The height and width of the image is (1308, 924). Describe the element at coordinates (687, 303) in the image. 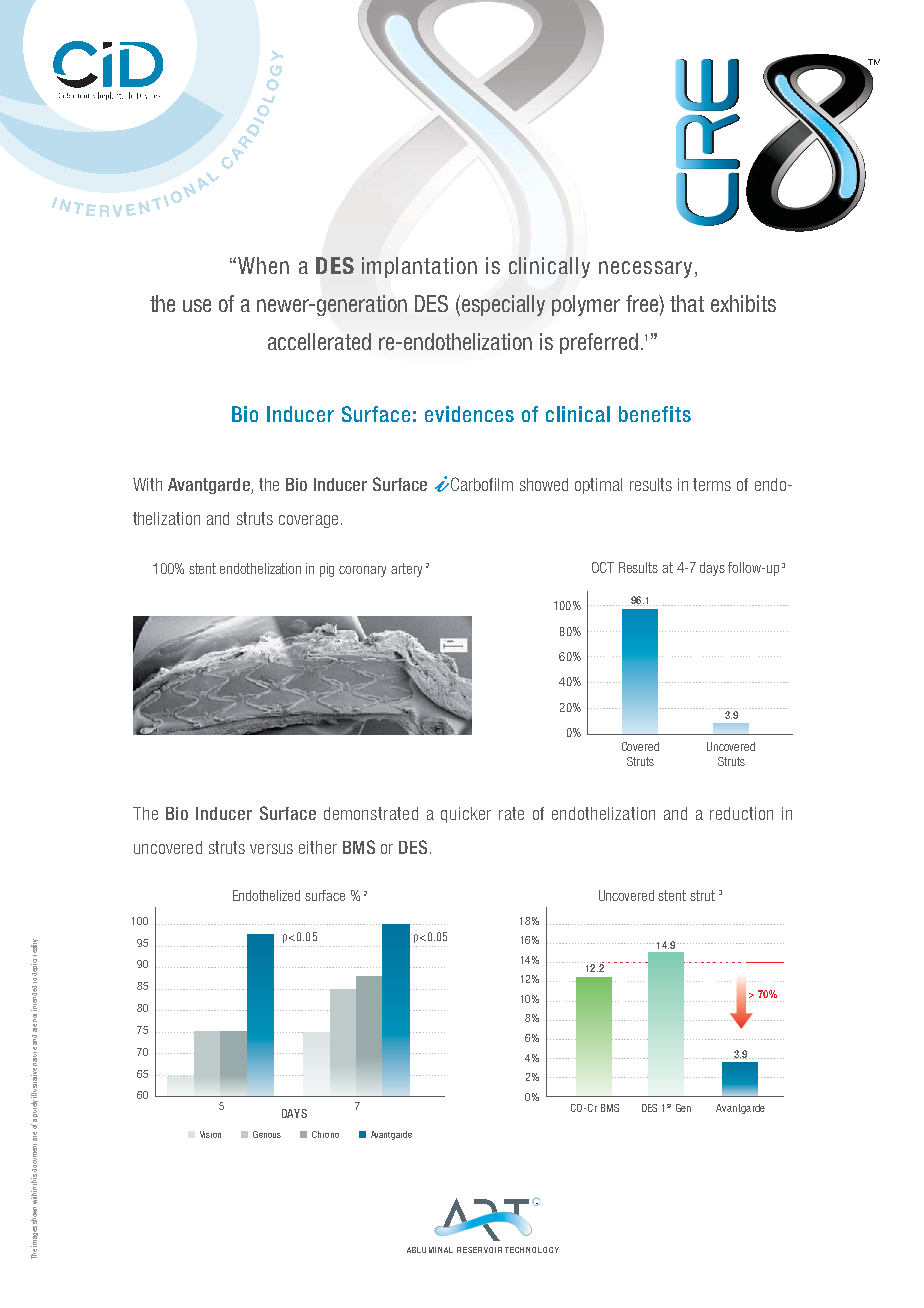

I see `that` at that location.
